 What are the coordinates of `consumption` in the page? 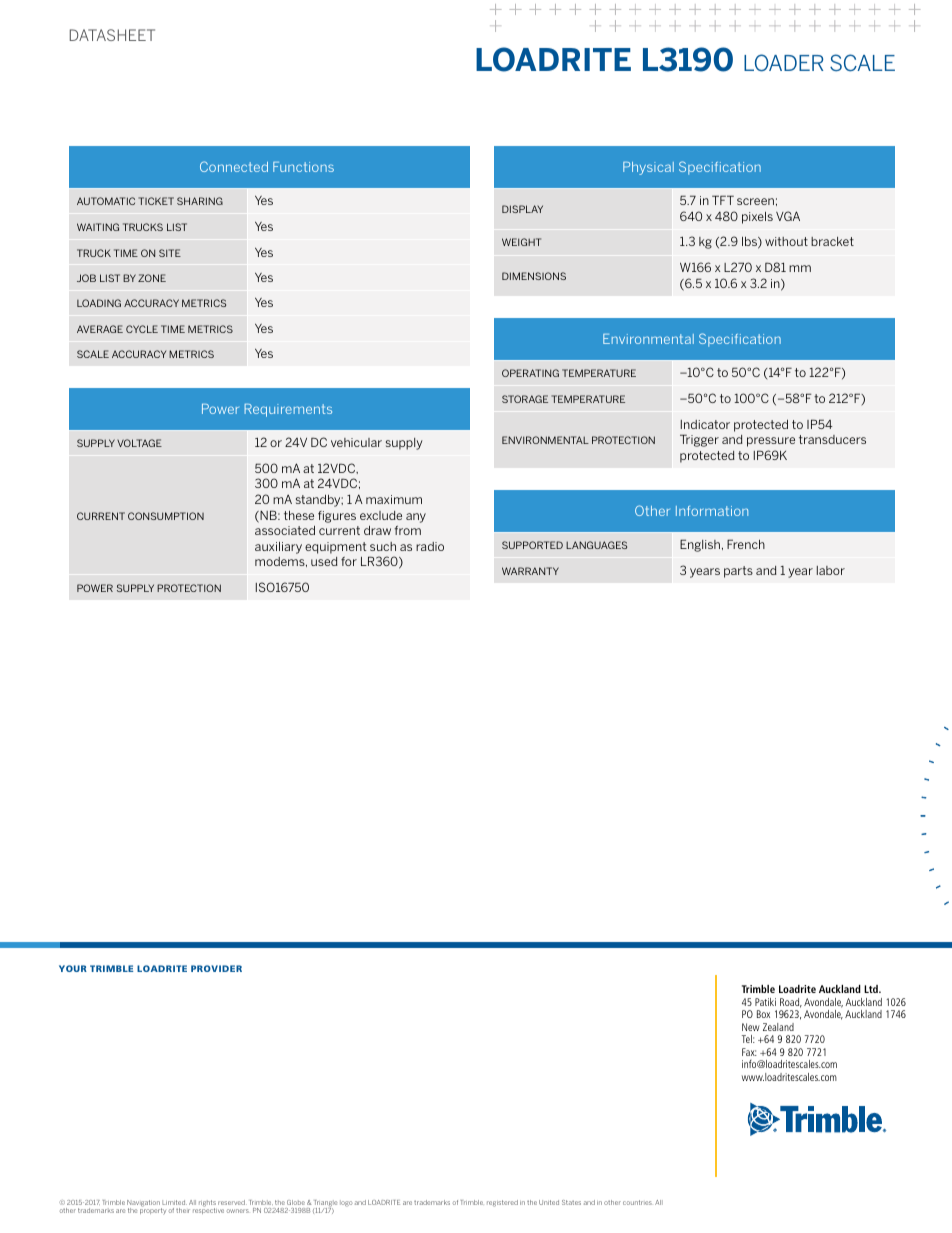 It's located at (166, 516).
